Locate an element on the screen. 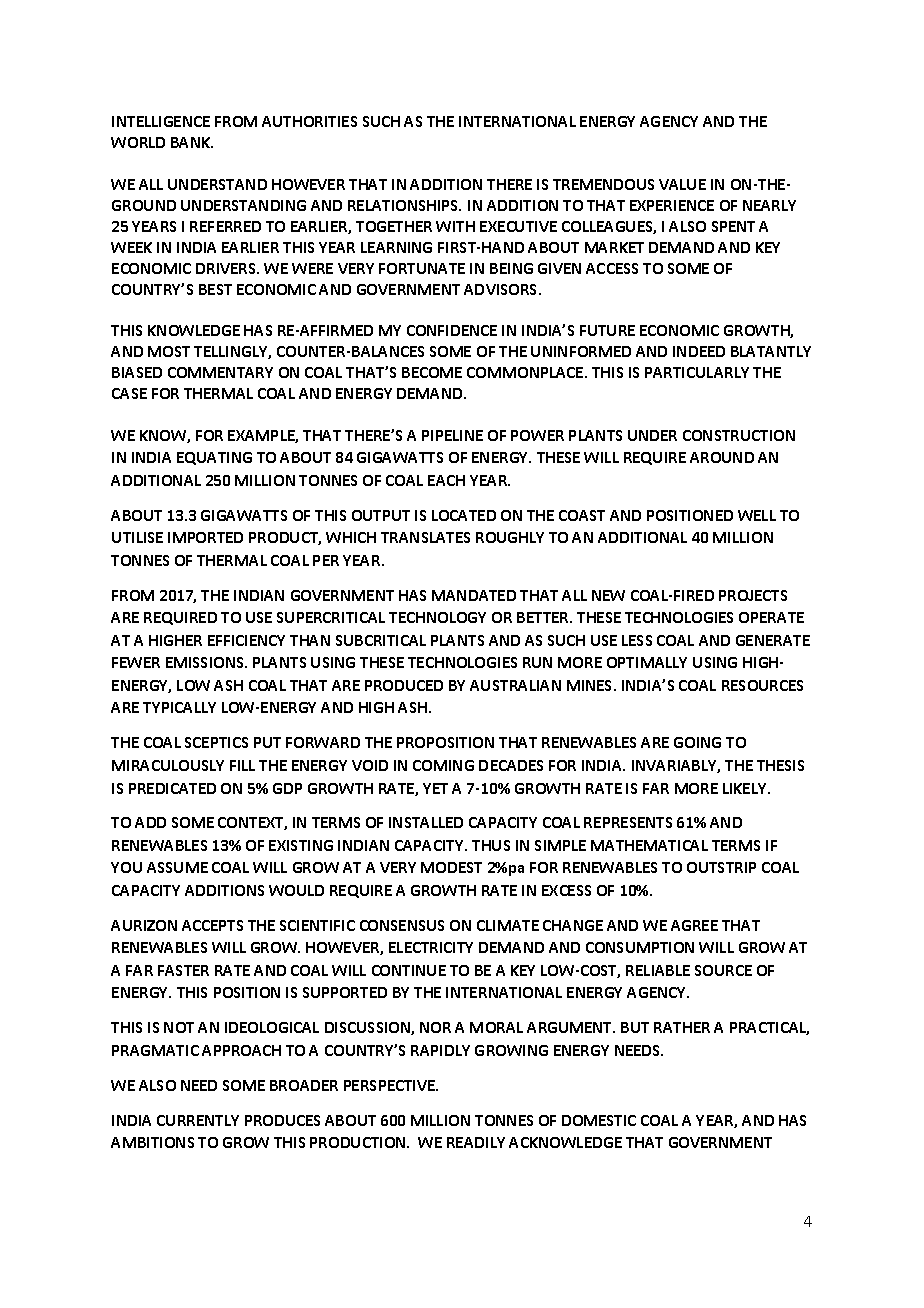 This screenshot has width=924, height=1308. TECHNOLOGY is located at coordinates (437, 617).
